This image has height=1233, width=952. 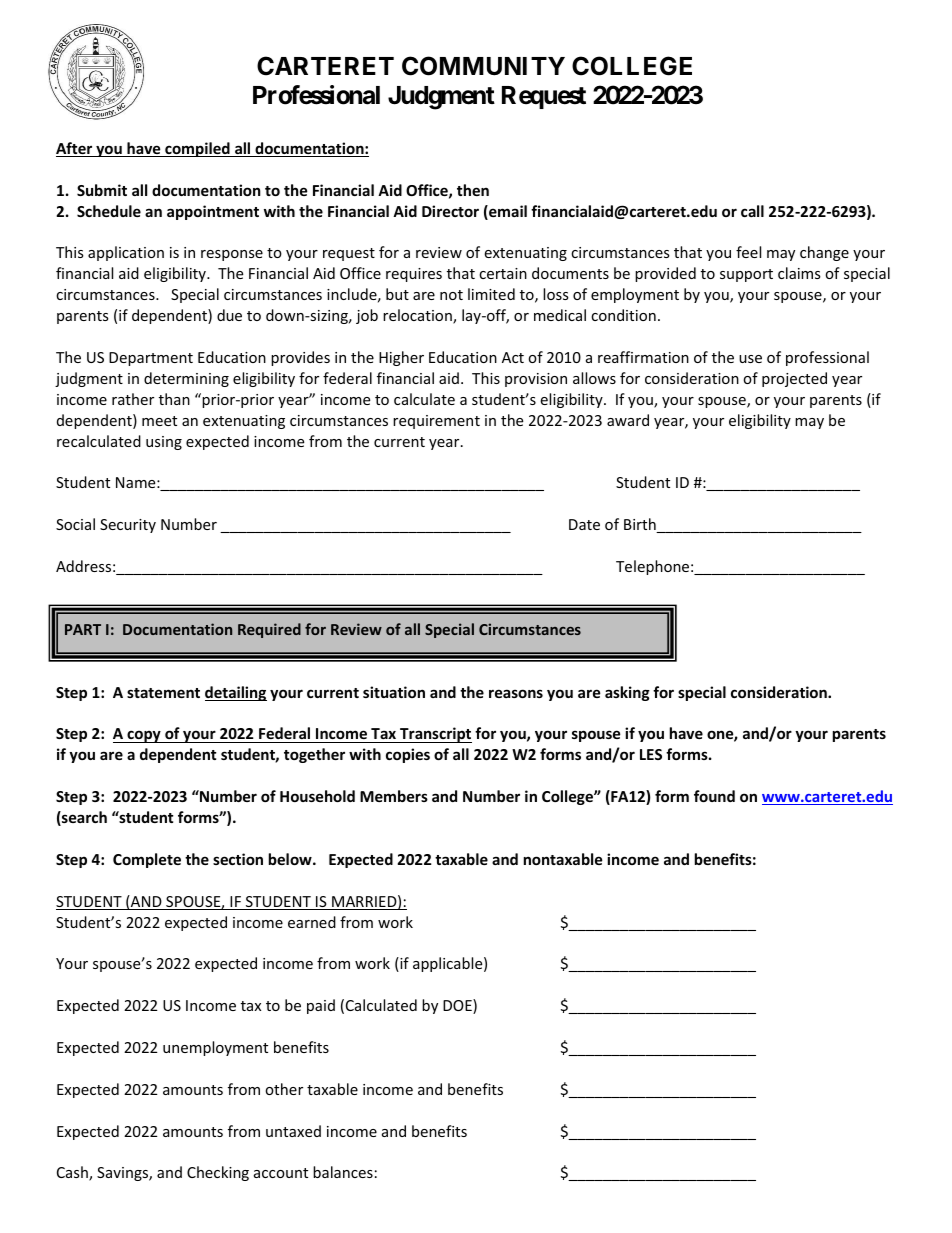 I want to click on projected, so click(x=794, y=379).
